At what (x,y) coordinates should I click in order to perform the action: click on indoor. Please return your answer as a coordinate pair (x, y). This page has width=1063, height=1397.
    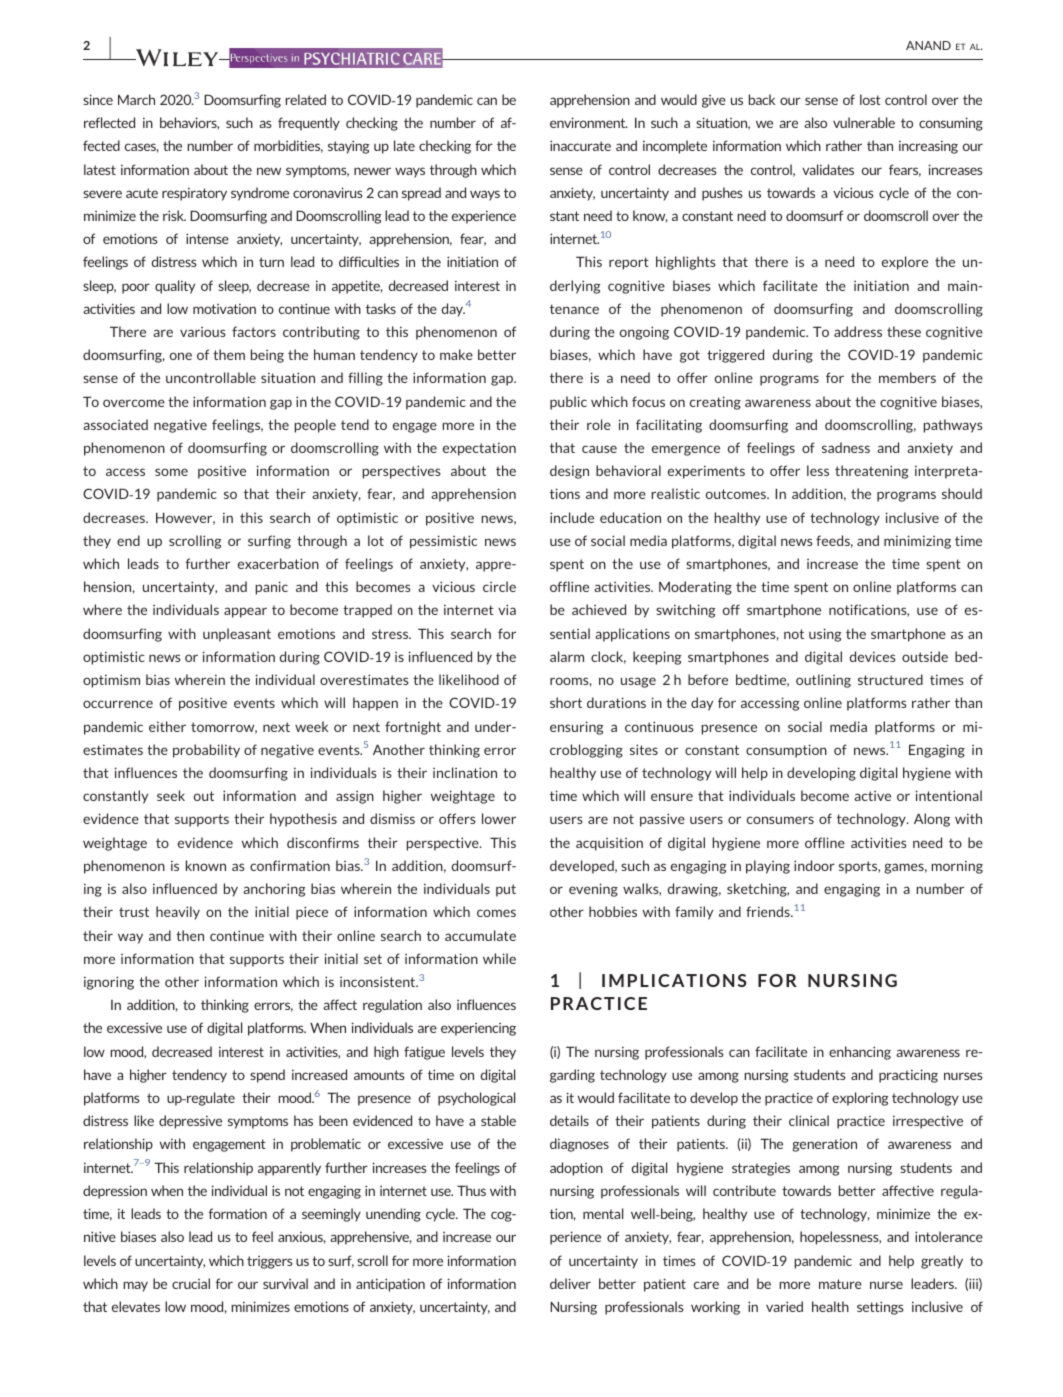
    Looking at the image, I should click on (814, 865).
